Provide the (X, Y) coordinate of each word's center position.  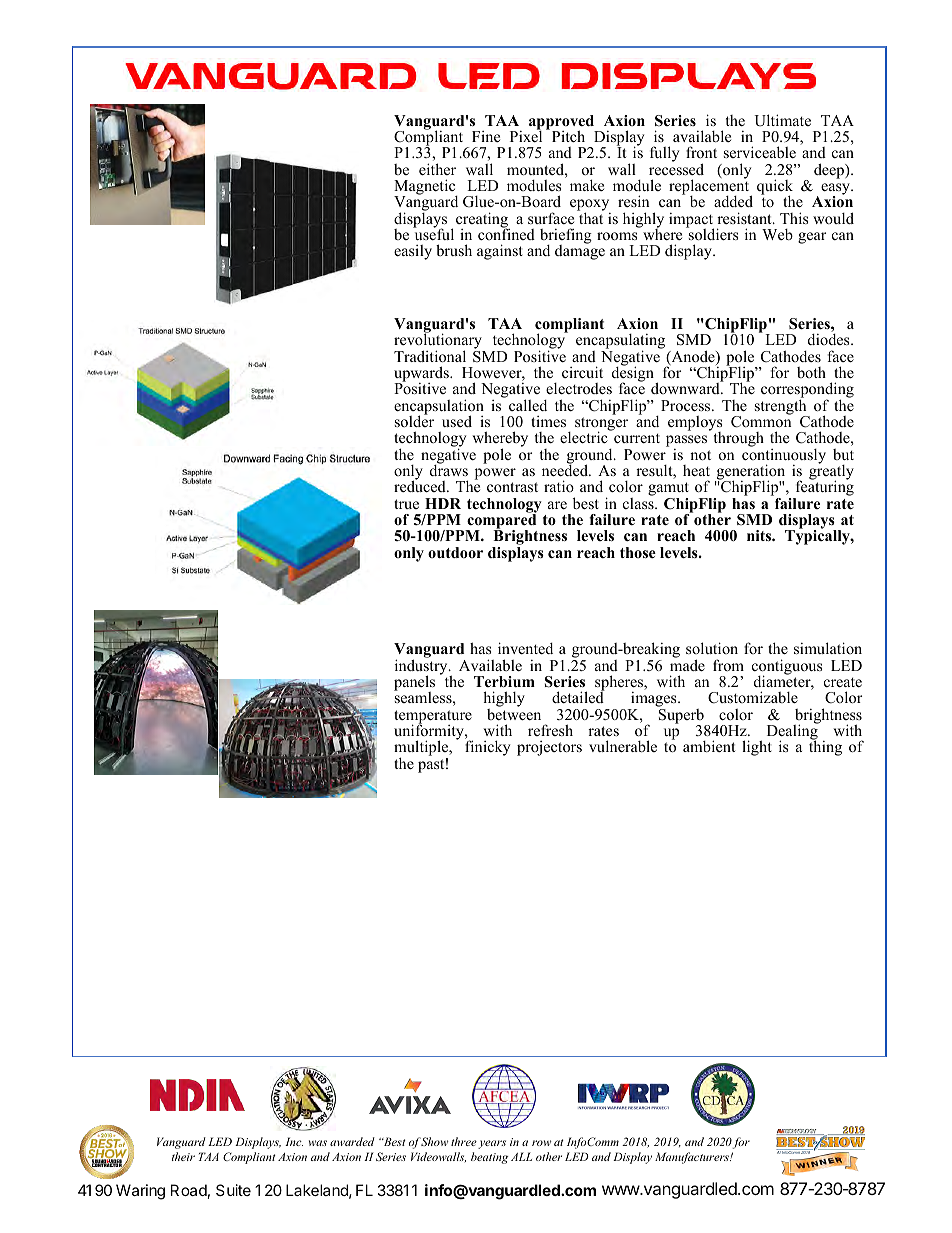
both (811, 372)
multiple (422, 749)
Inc (294, 1141)
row (541, 1143)
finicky (487, 748)
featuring (823, 489)
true (406, 504)
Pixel (526, 135)
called (528, 405)
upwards (422, 375)
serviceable (760, 152)
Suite (233, 1190)
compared (500, 521)
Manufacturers (693, 1158)
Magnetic (426, 188)
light (757, 748)
